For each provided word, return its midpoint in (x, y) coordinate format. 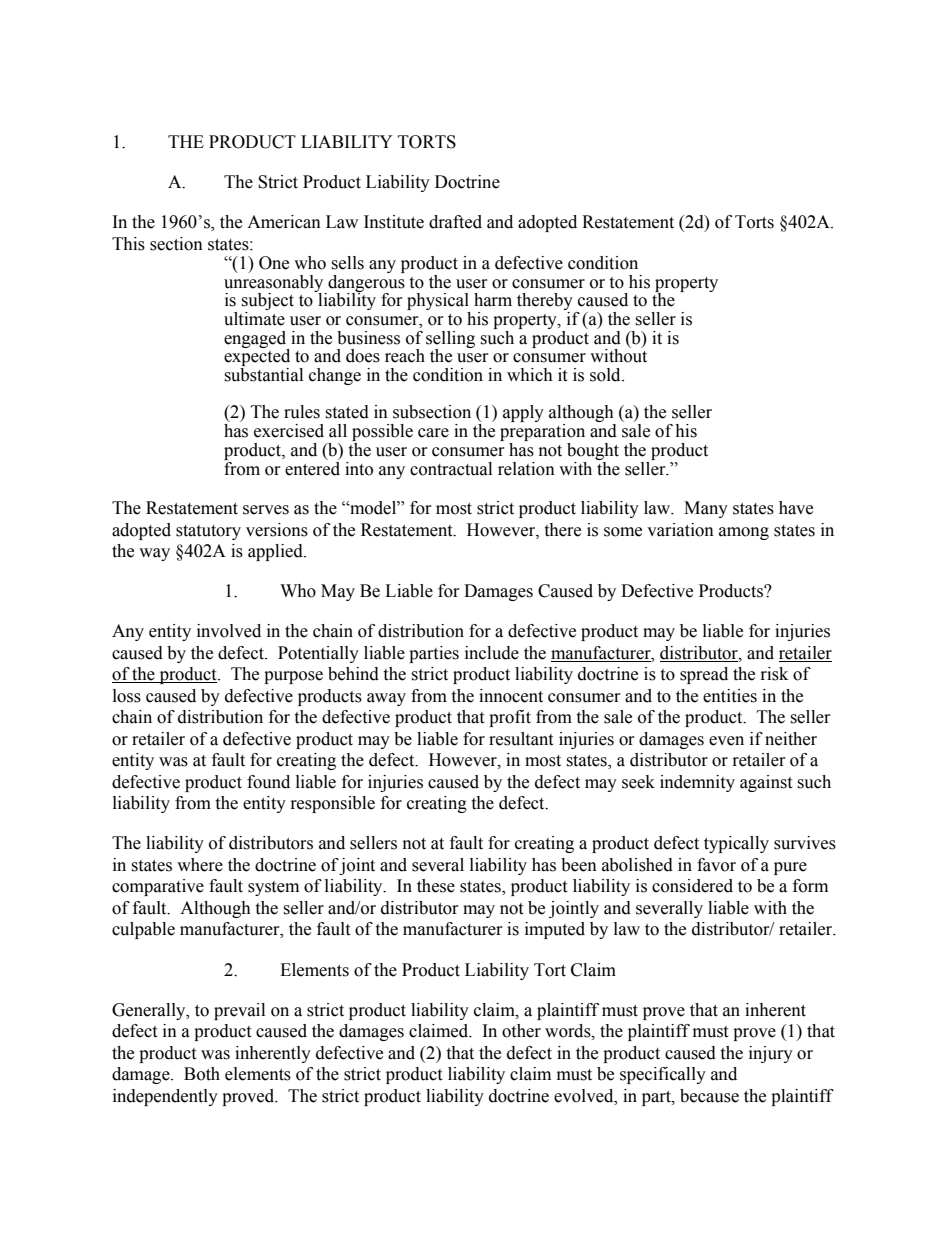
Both (202, 1074)
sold (606, 375)
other (521, 1031)
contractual (451, 469)
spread (704, 675)
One (274, 263)
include (492, 653)
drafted (455, 222)
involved (229, 631)
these (436, 886)
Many (706, 509)
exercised (289, 431)
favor (716, 865)
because (709, 1096)
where (200, 865)
